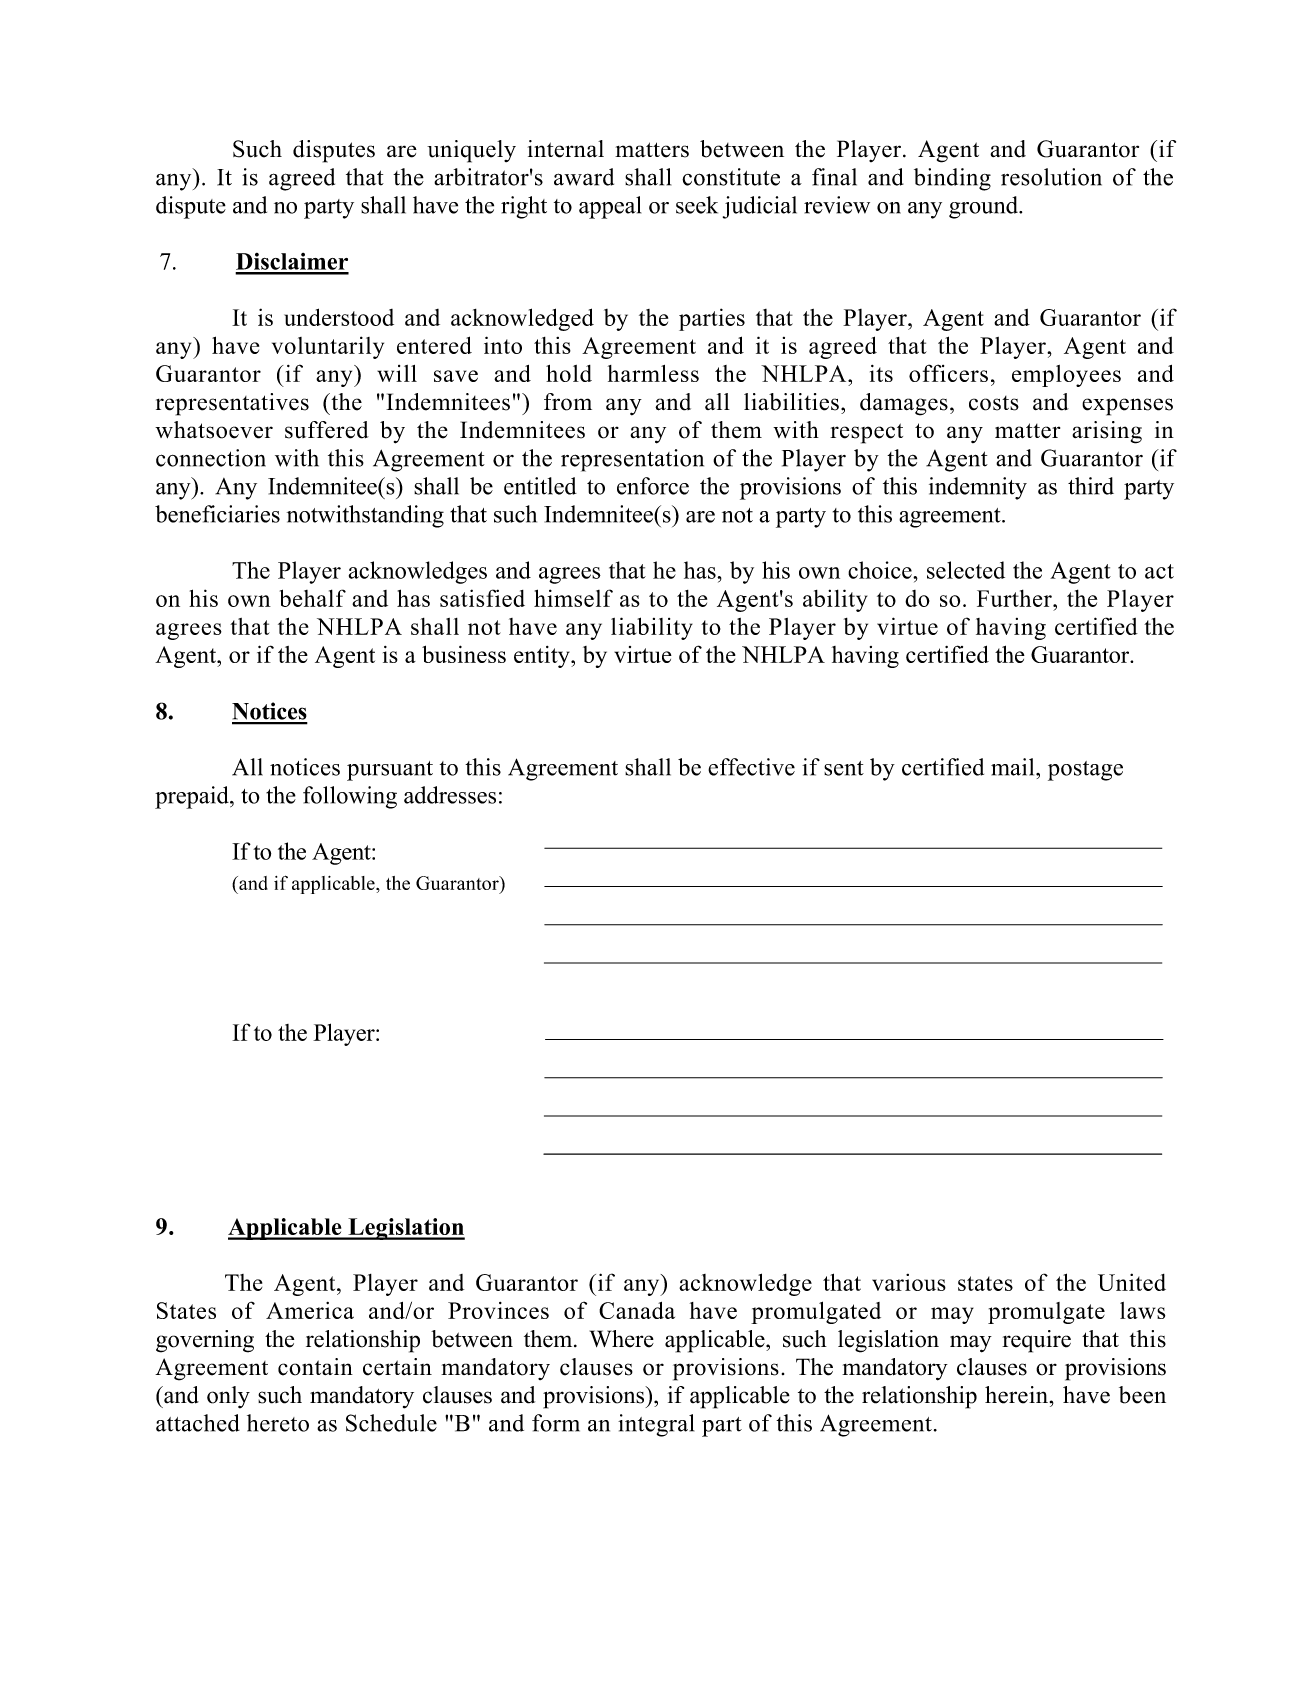  Describe the element at coordinates (697, 205) in the image. I see `seek` at that location.
